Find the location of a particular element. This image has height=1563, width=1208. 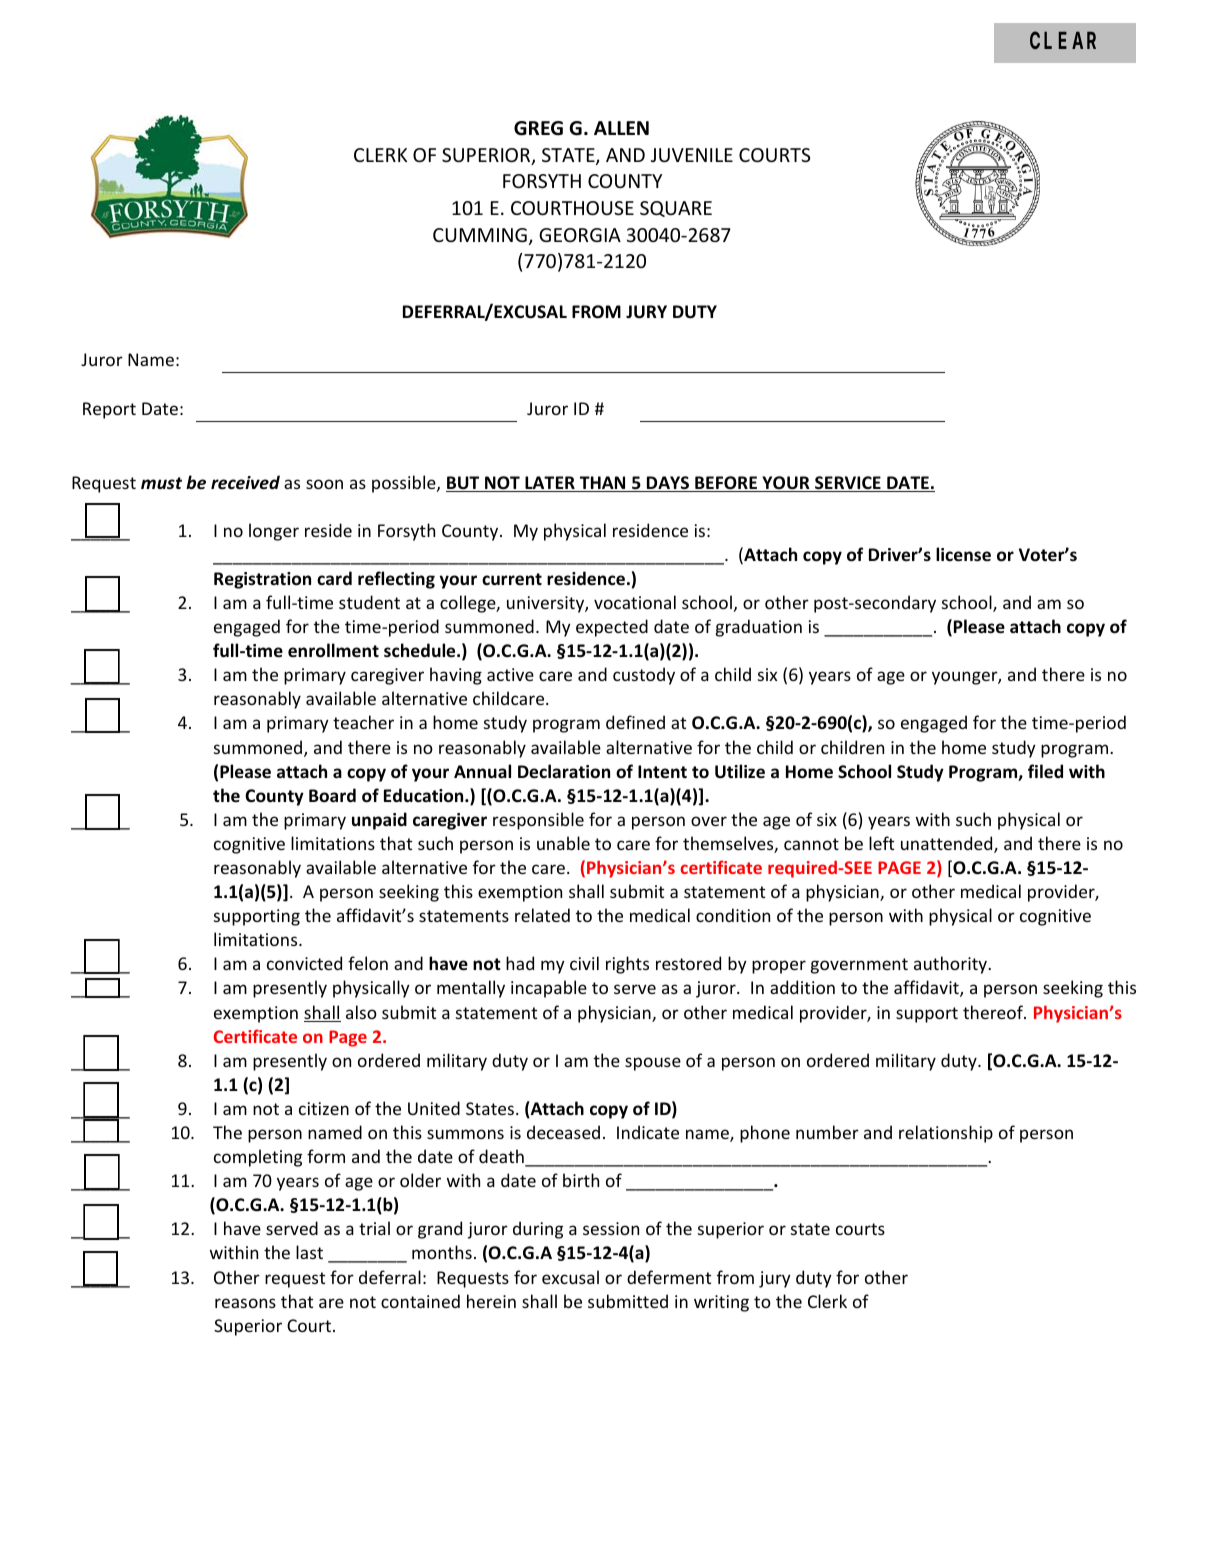

JUVENILE is located at coordinates (692, 155).
